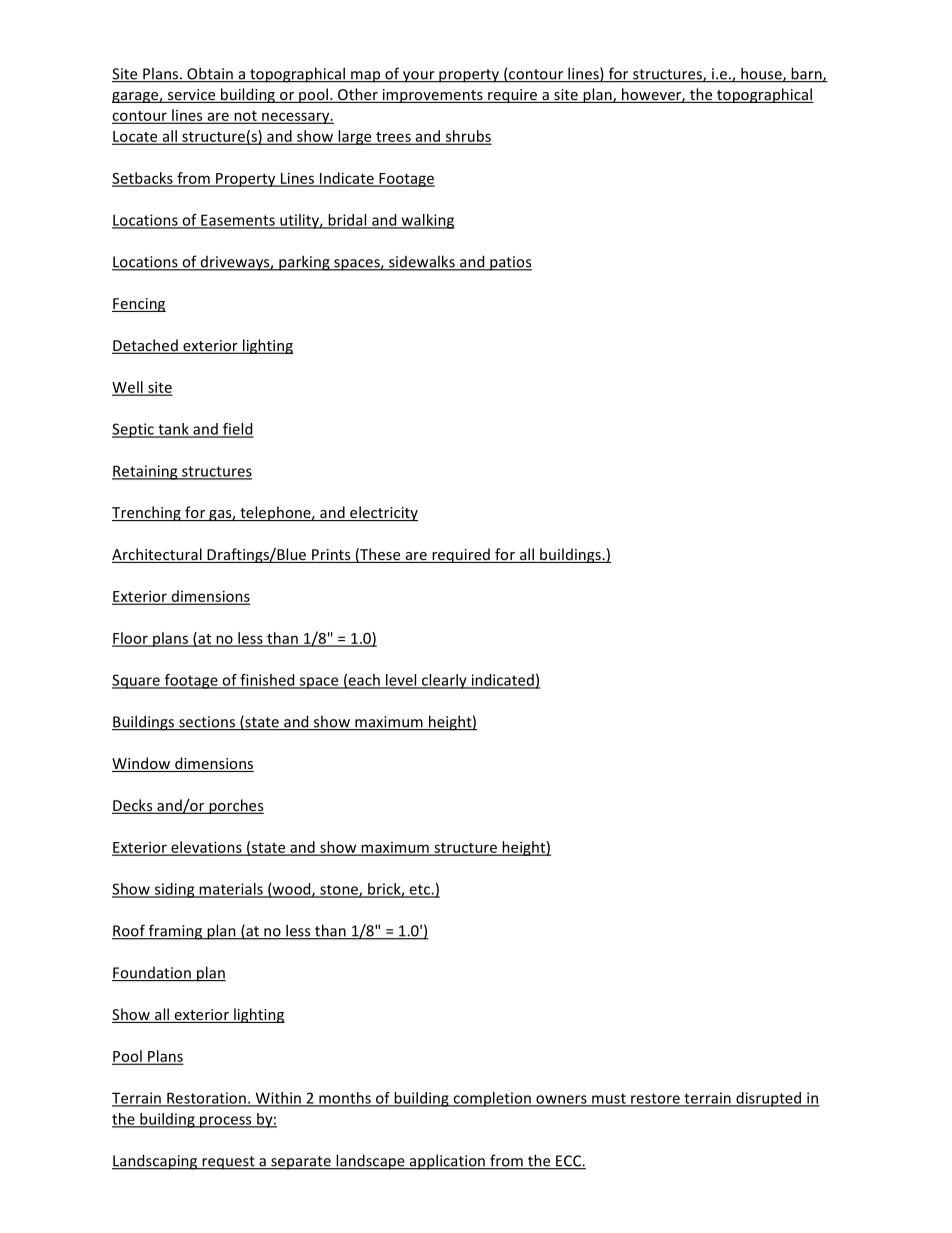  I want to click on service, so click(191, 96).
